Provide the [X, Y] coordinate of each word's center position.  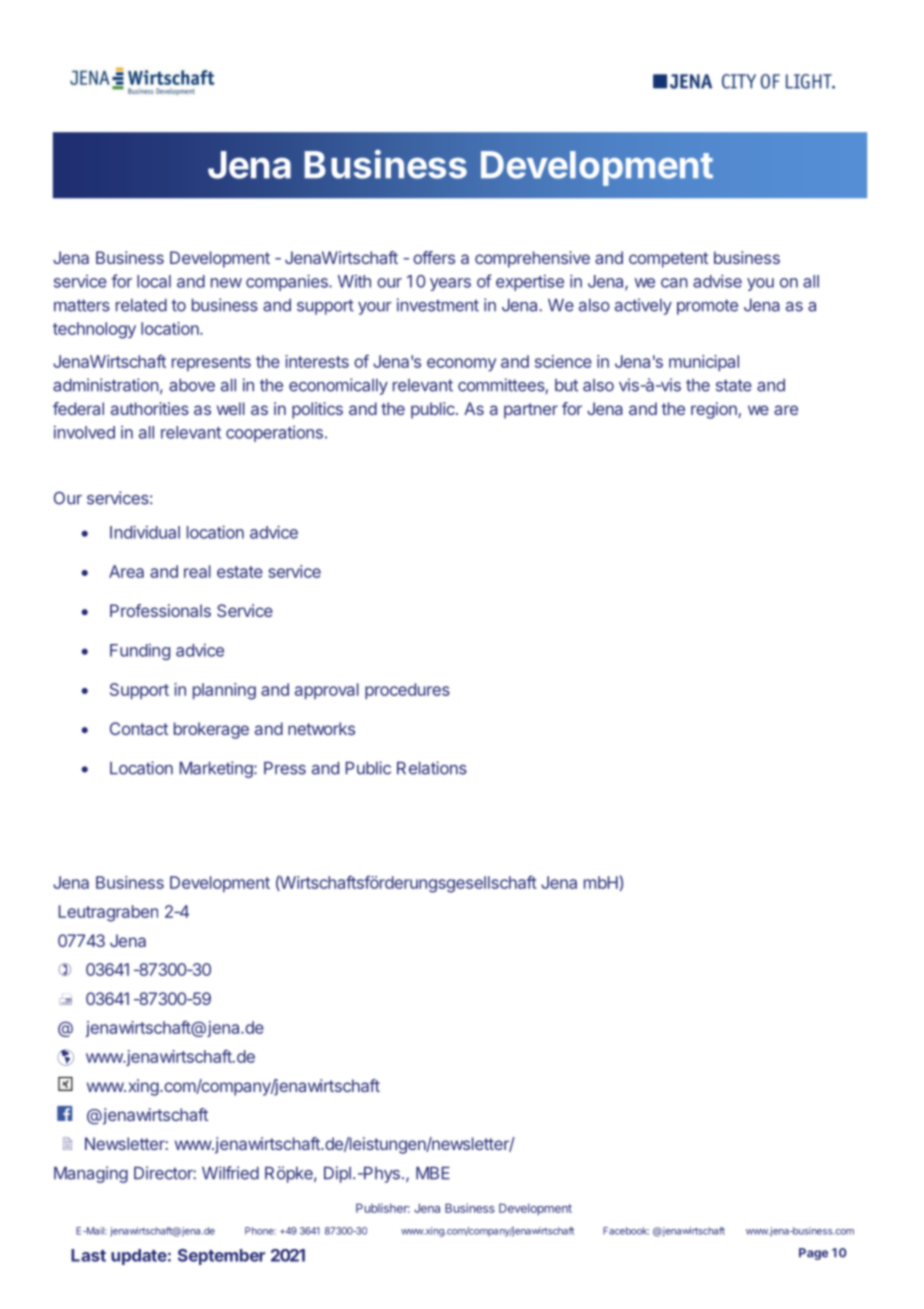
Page [813, 1254]
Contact [139, 728]
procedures [407, 691]
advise [717, 281]
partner [531, 411]
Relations [432, 768]
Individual [145, 532]
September [221, 1257]
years [450, 284]
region [715, 410]
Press [285, 768]
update [139, 1257]
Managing [91, 1174]
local [154, 281]
